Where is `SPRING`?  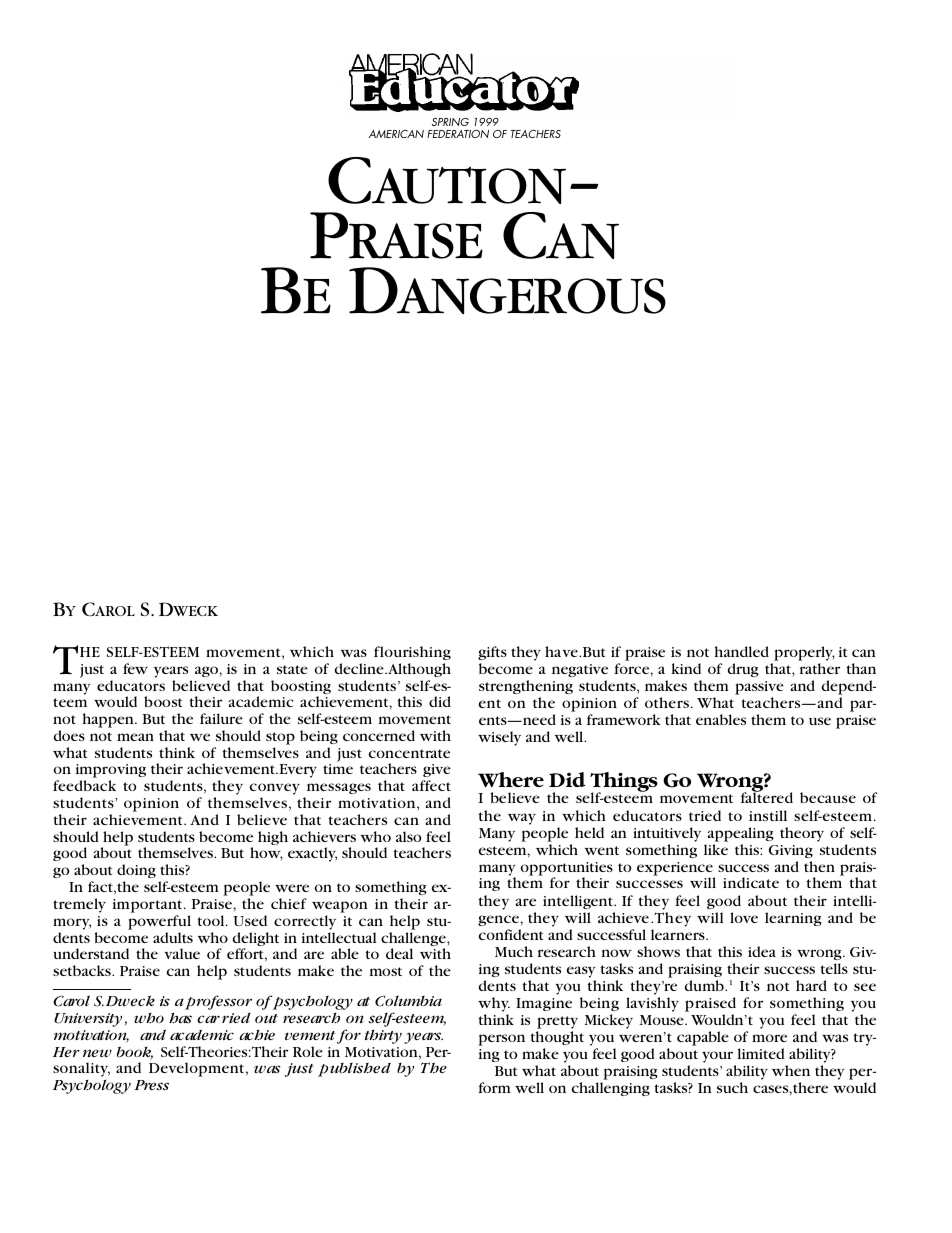
SPRING is located at coordinates (450, 122).
